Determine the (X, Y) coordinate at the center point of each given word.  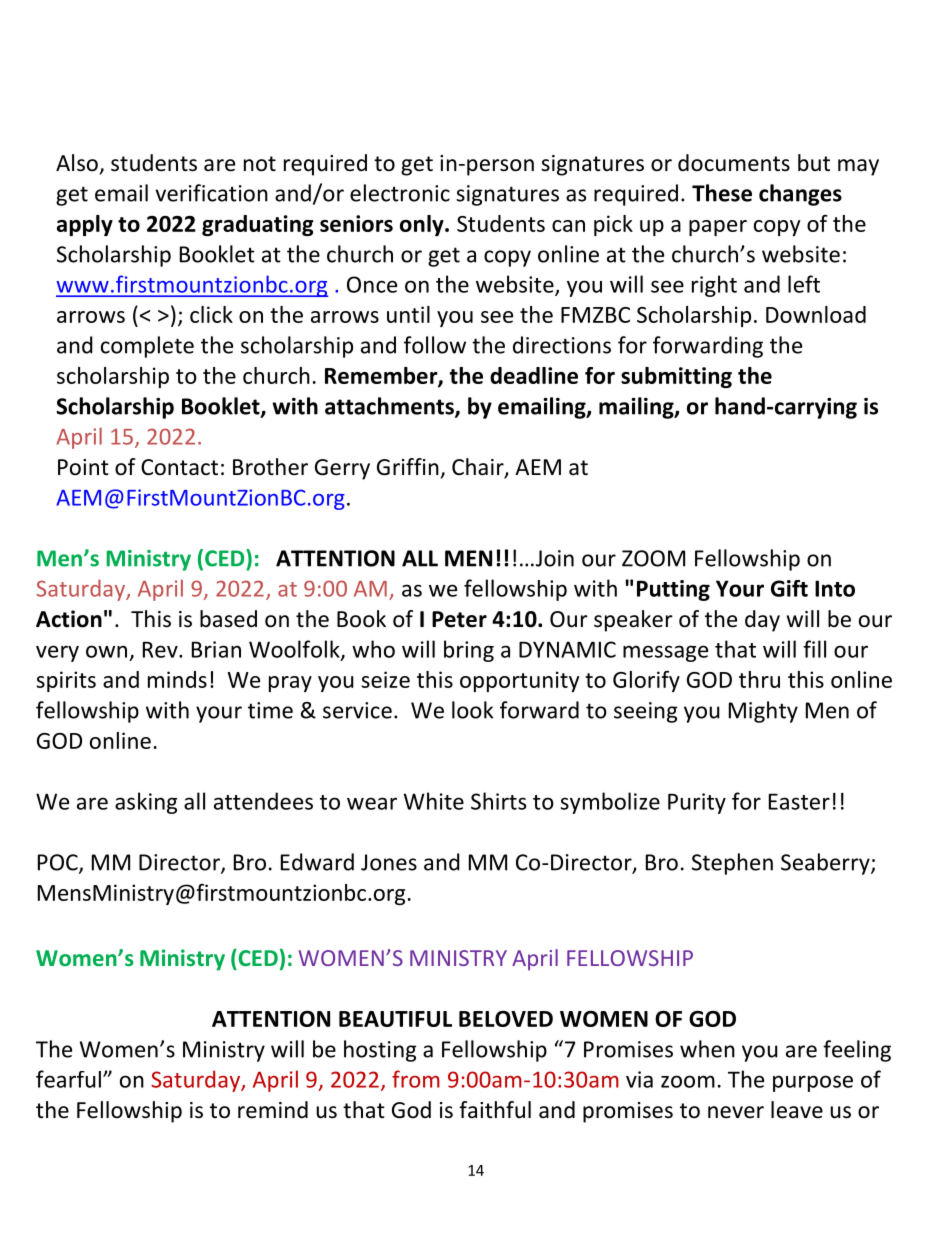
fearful (68, 1079)
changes (800, 195)
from (416, 1079)
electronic (400, 193)
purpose (813, 1083)
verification (211, 193)
